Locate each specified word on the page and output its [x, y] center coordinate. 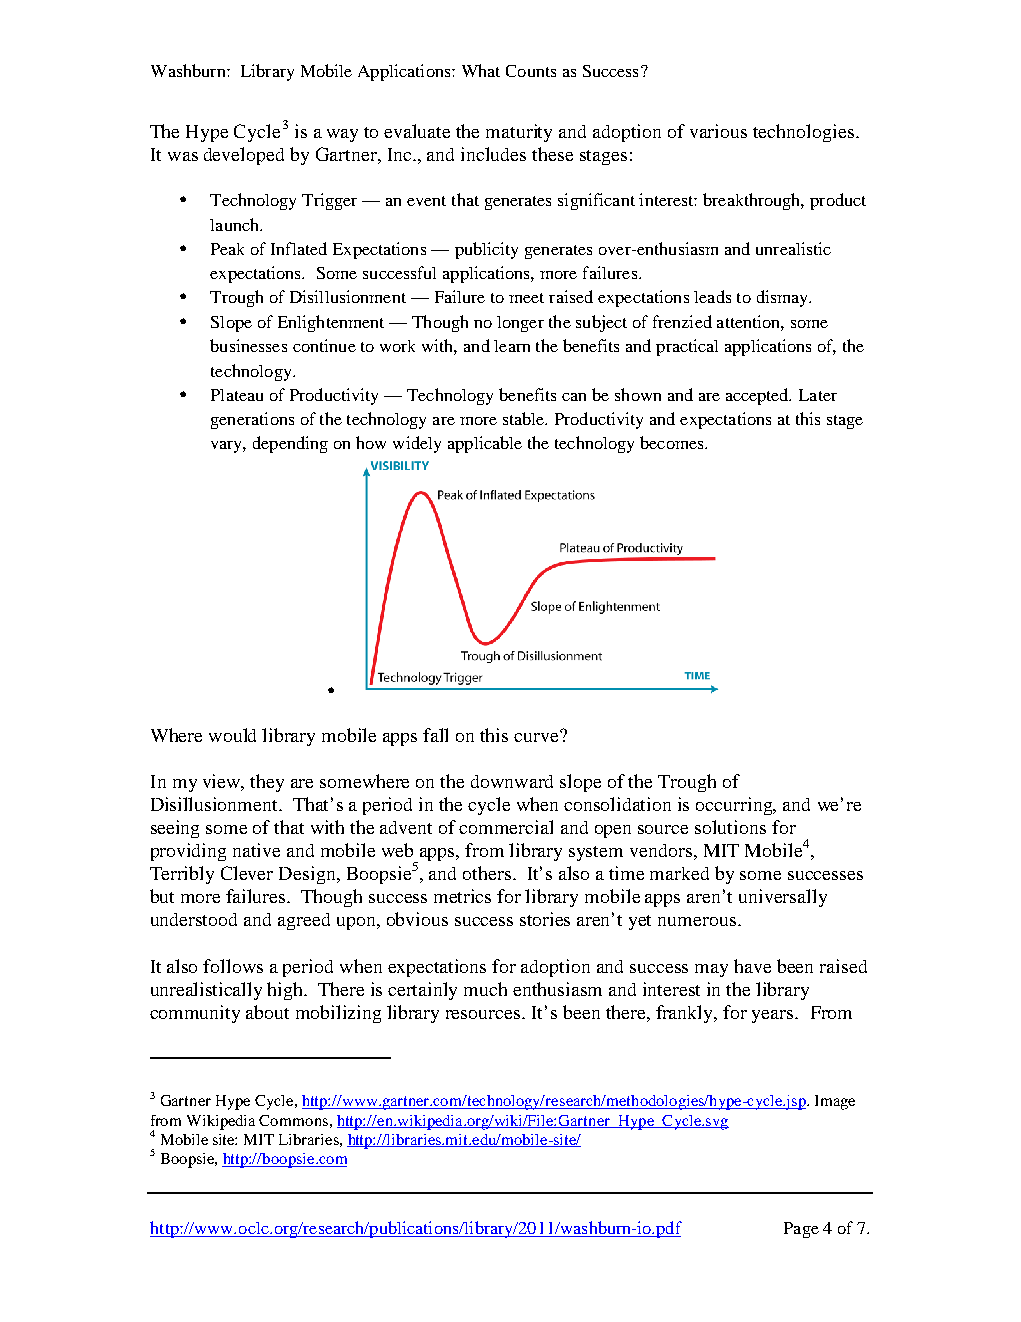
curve [537, 736]
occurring [735, 806]
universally [783, 898]
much [485, 989]
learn [512, 346]
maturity [519, 133]
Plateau [237, 395]
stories [545, 919]
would [232, 735]
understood [194, 919]
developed [244, 156]
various [718, 131]
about [267, 1012]
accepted [758, 396]
